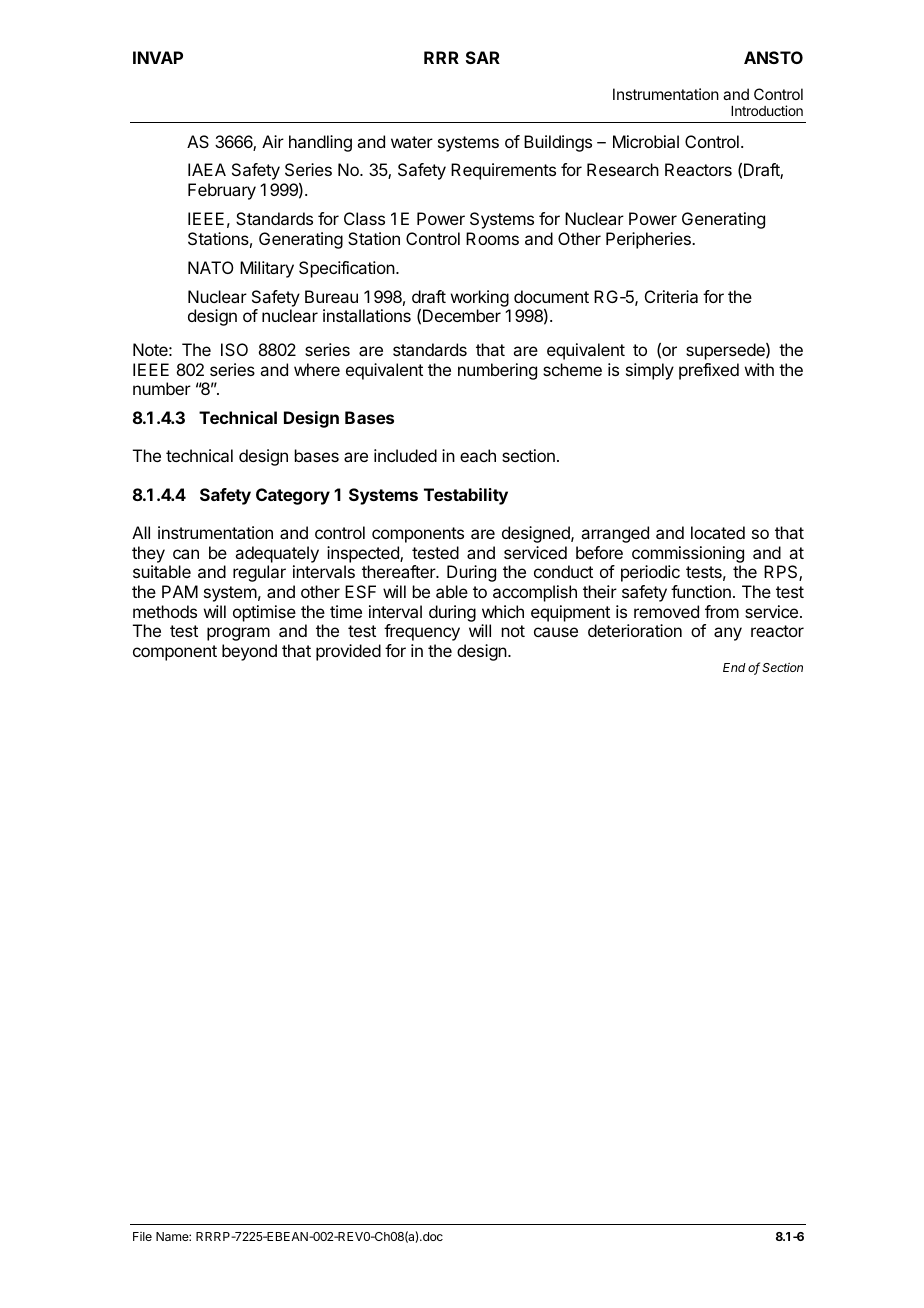  I want to click on Introduction, so click(767, 110).
